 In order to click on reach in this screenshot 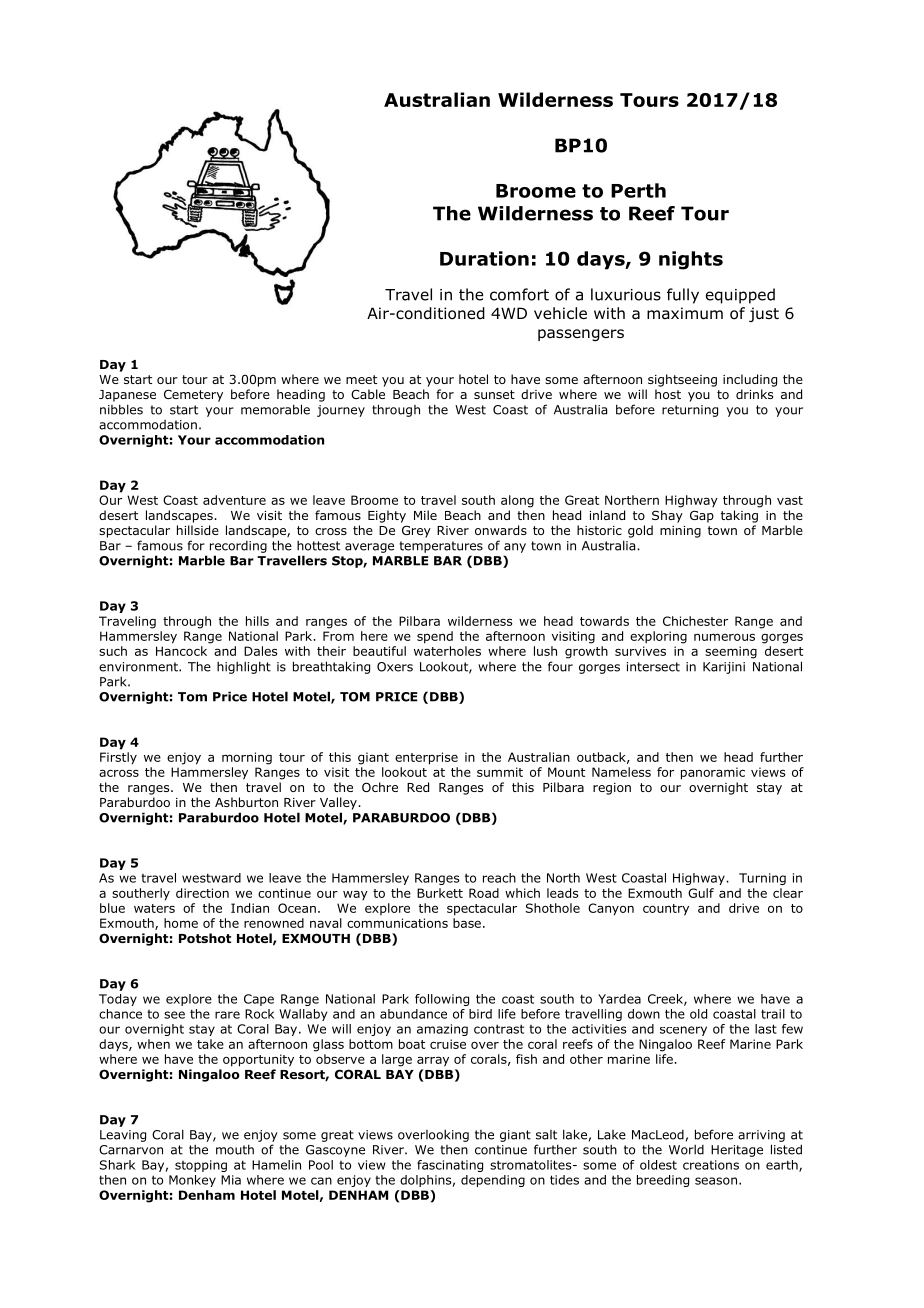, I will do `click(499, 878)`.
